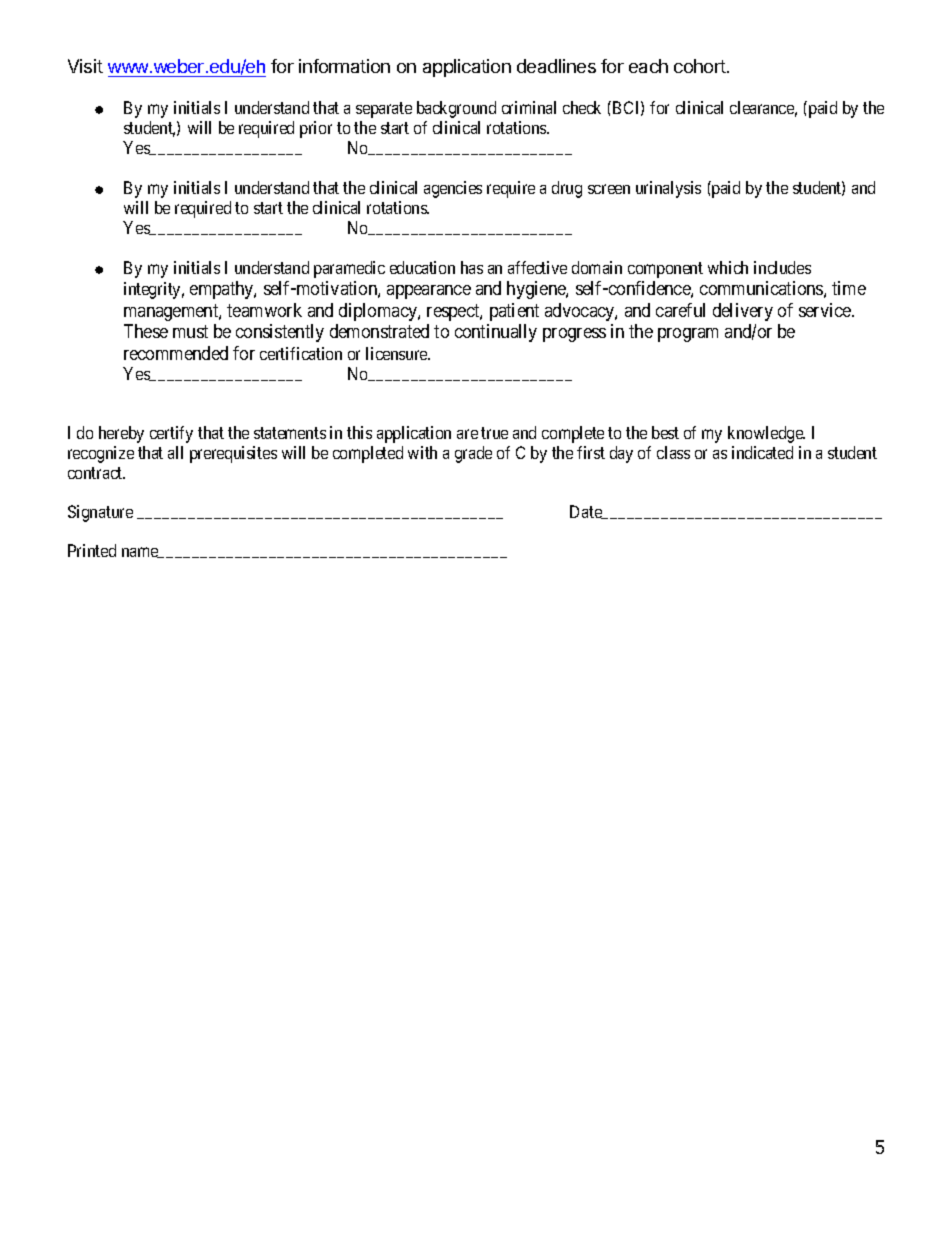 The image size is (952, 1233). Describe the element at coordinates (472, 267) in the image. I see `has` at that location.
